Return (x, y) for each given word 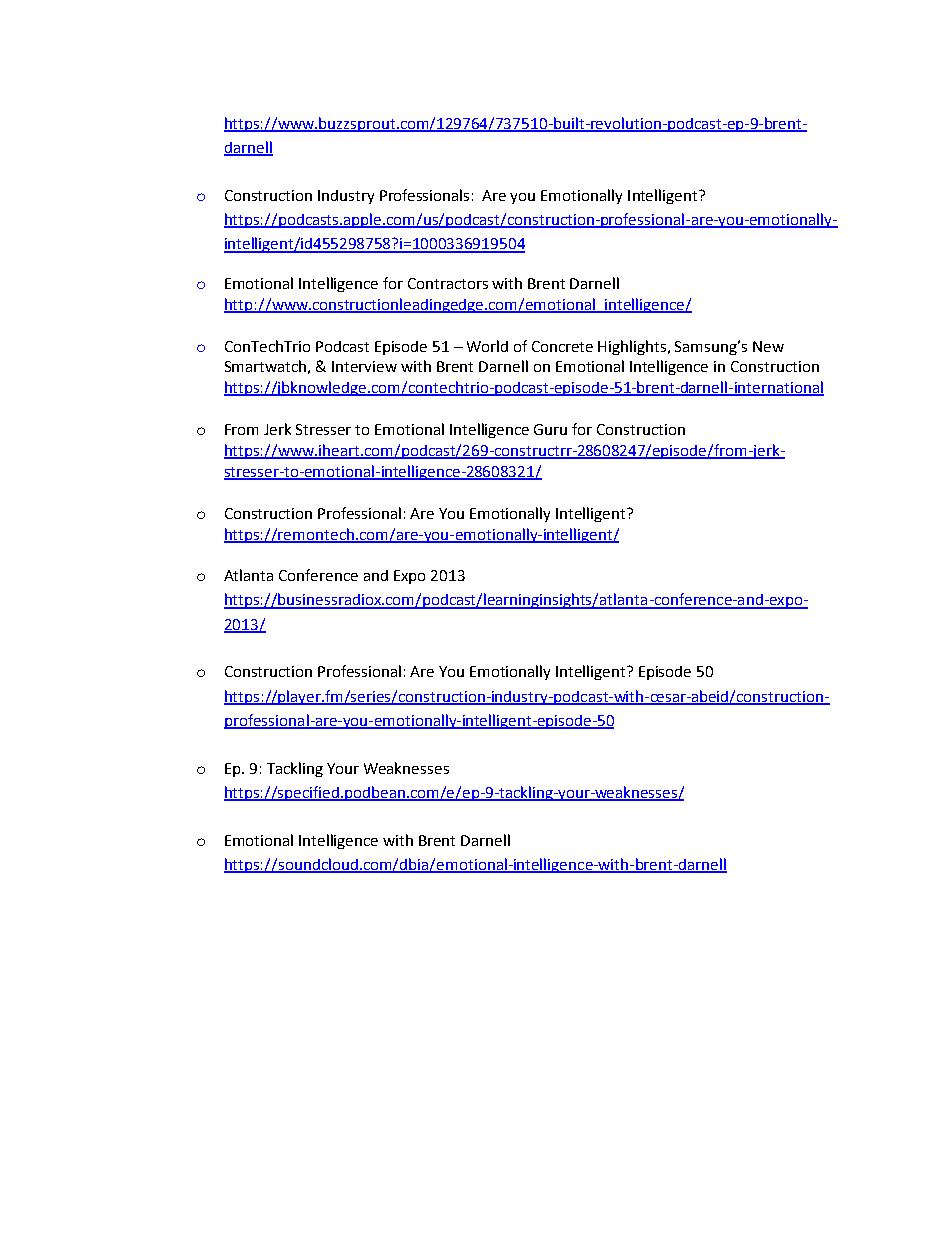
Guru (550, 429)
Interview (364, 366)
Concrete (562, 346)
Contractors (448, 283)
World (487, 346)
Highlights (633, 347)
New (768, 346)
